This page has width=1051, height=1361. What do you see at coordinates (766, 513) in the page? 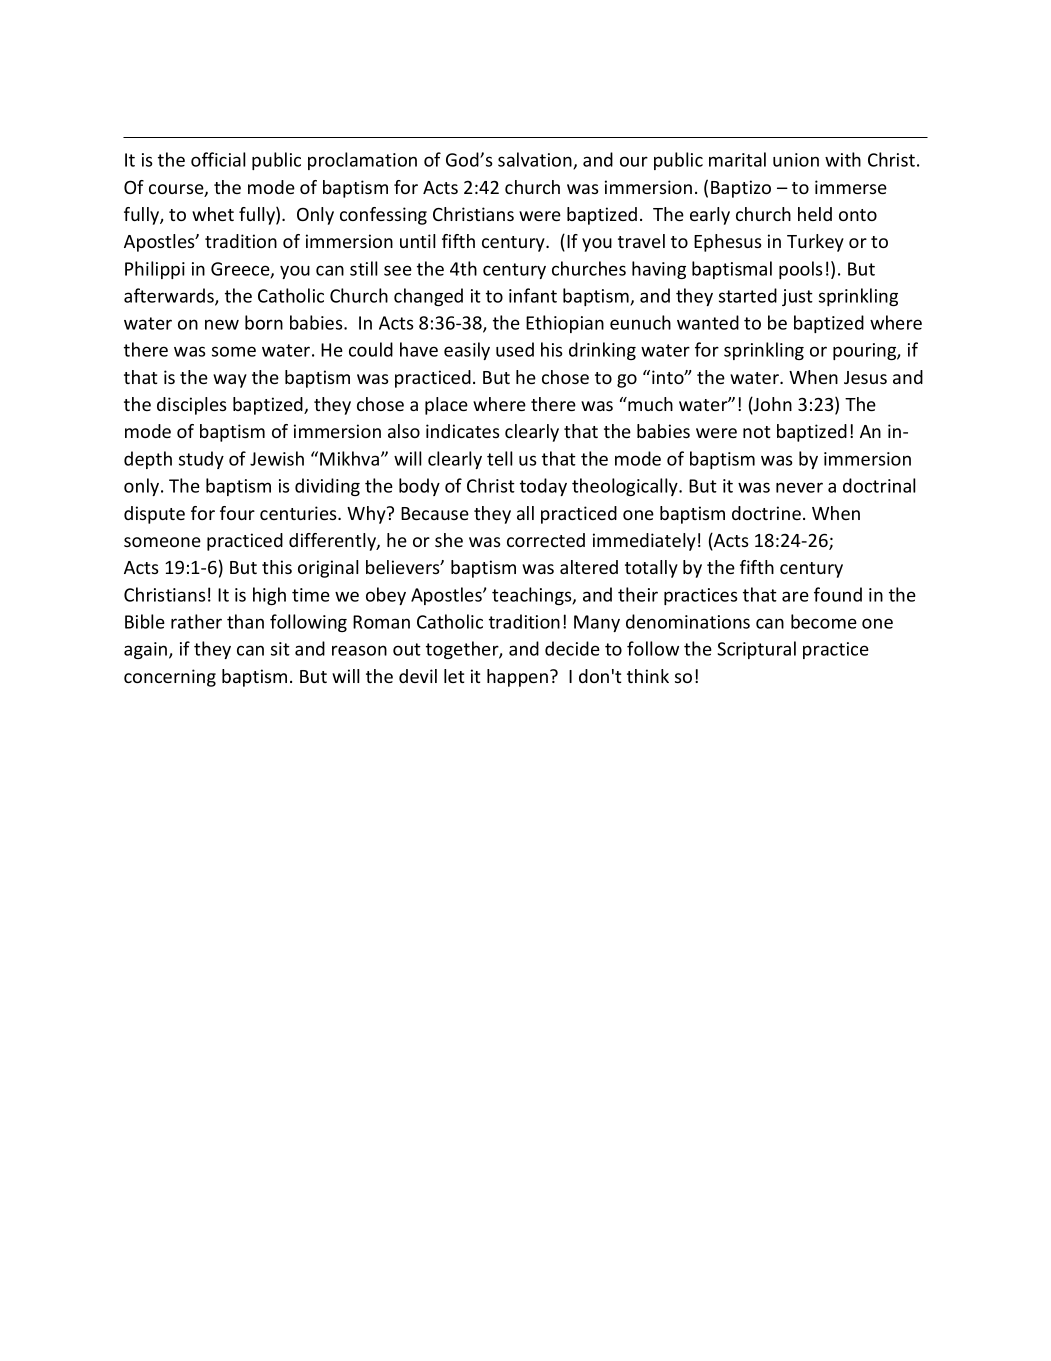
I see `doctrine` at bounding box center [766, 513].
